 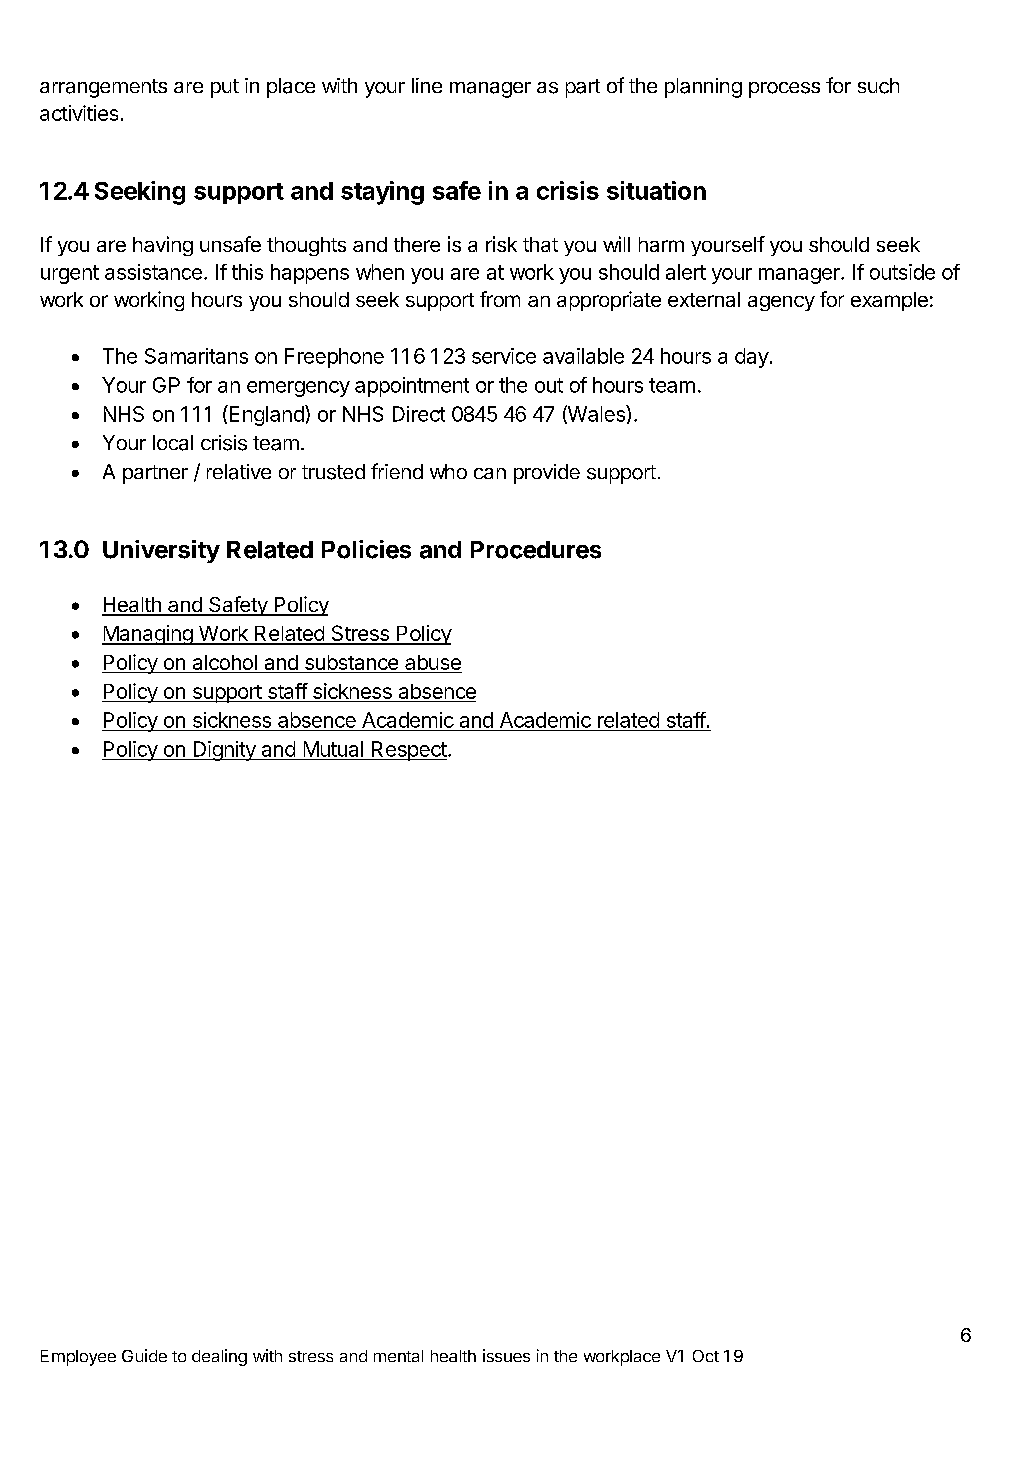 What do you see at coordinates (427, 85) in the screenshot?
I see `line` at bounding box center [427, 85].
